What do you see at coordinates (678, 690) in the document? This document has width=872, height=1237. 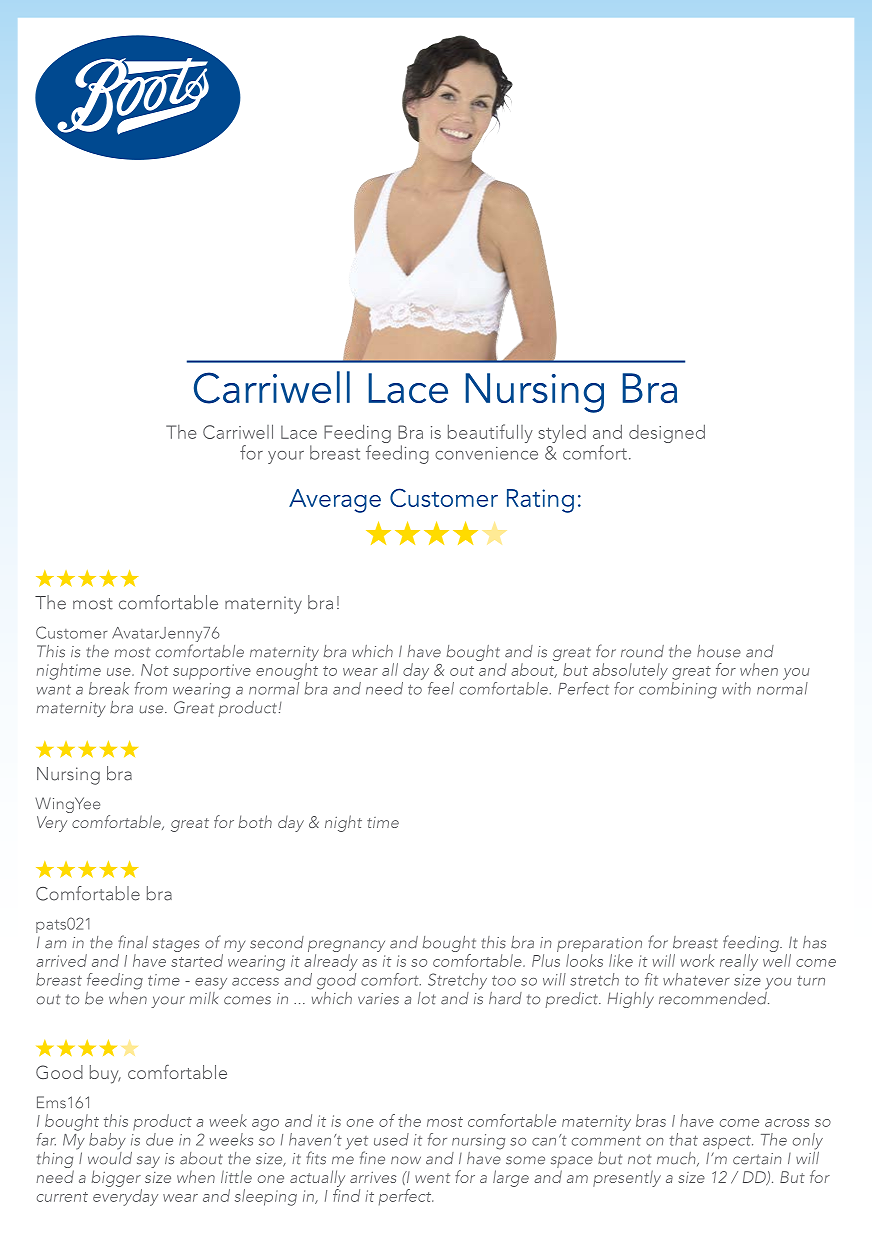 I see `combining` at bounding box center [678, 690].
